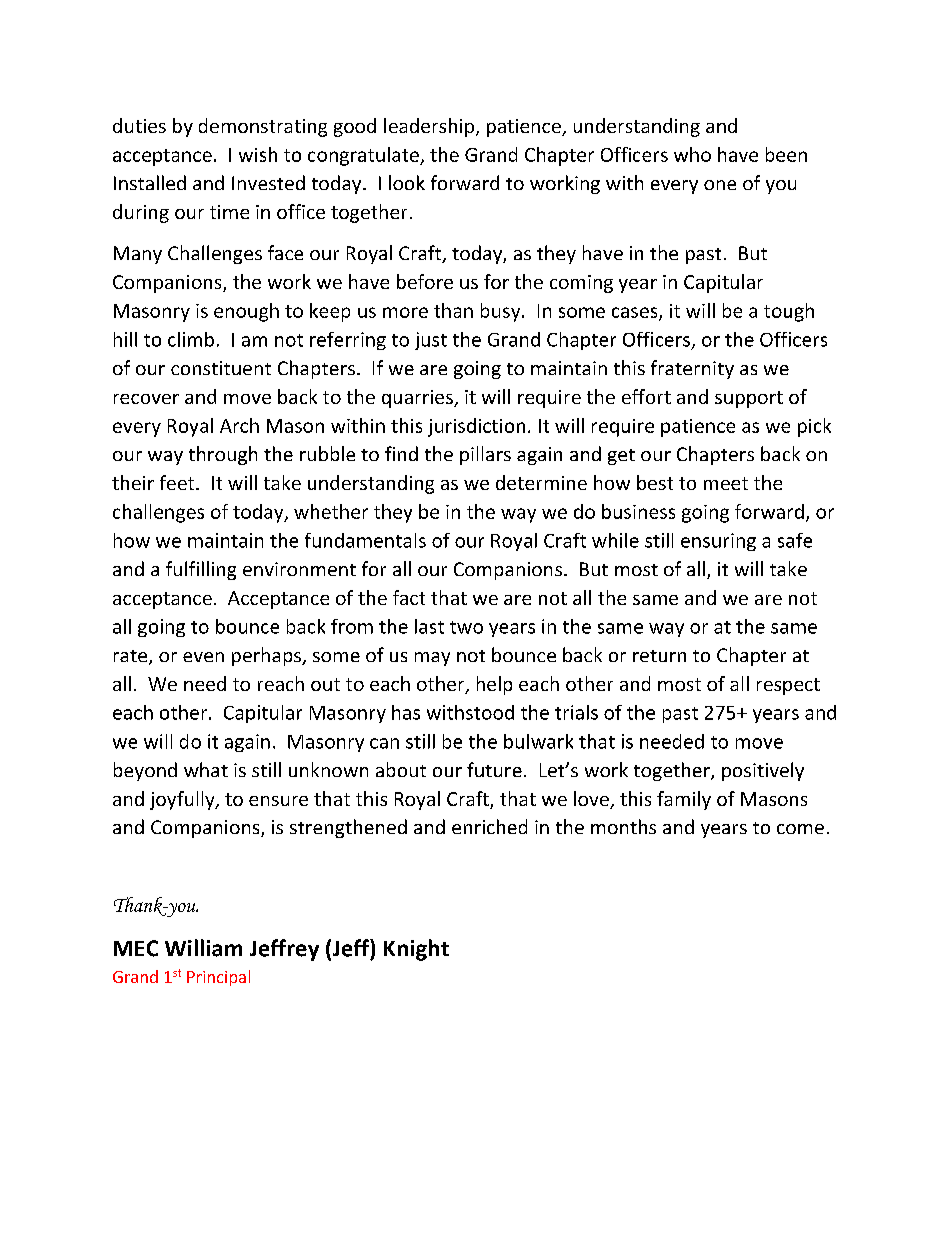  I want to click on who, so click(692, 154).
